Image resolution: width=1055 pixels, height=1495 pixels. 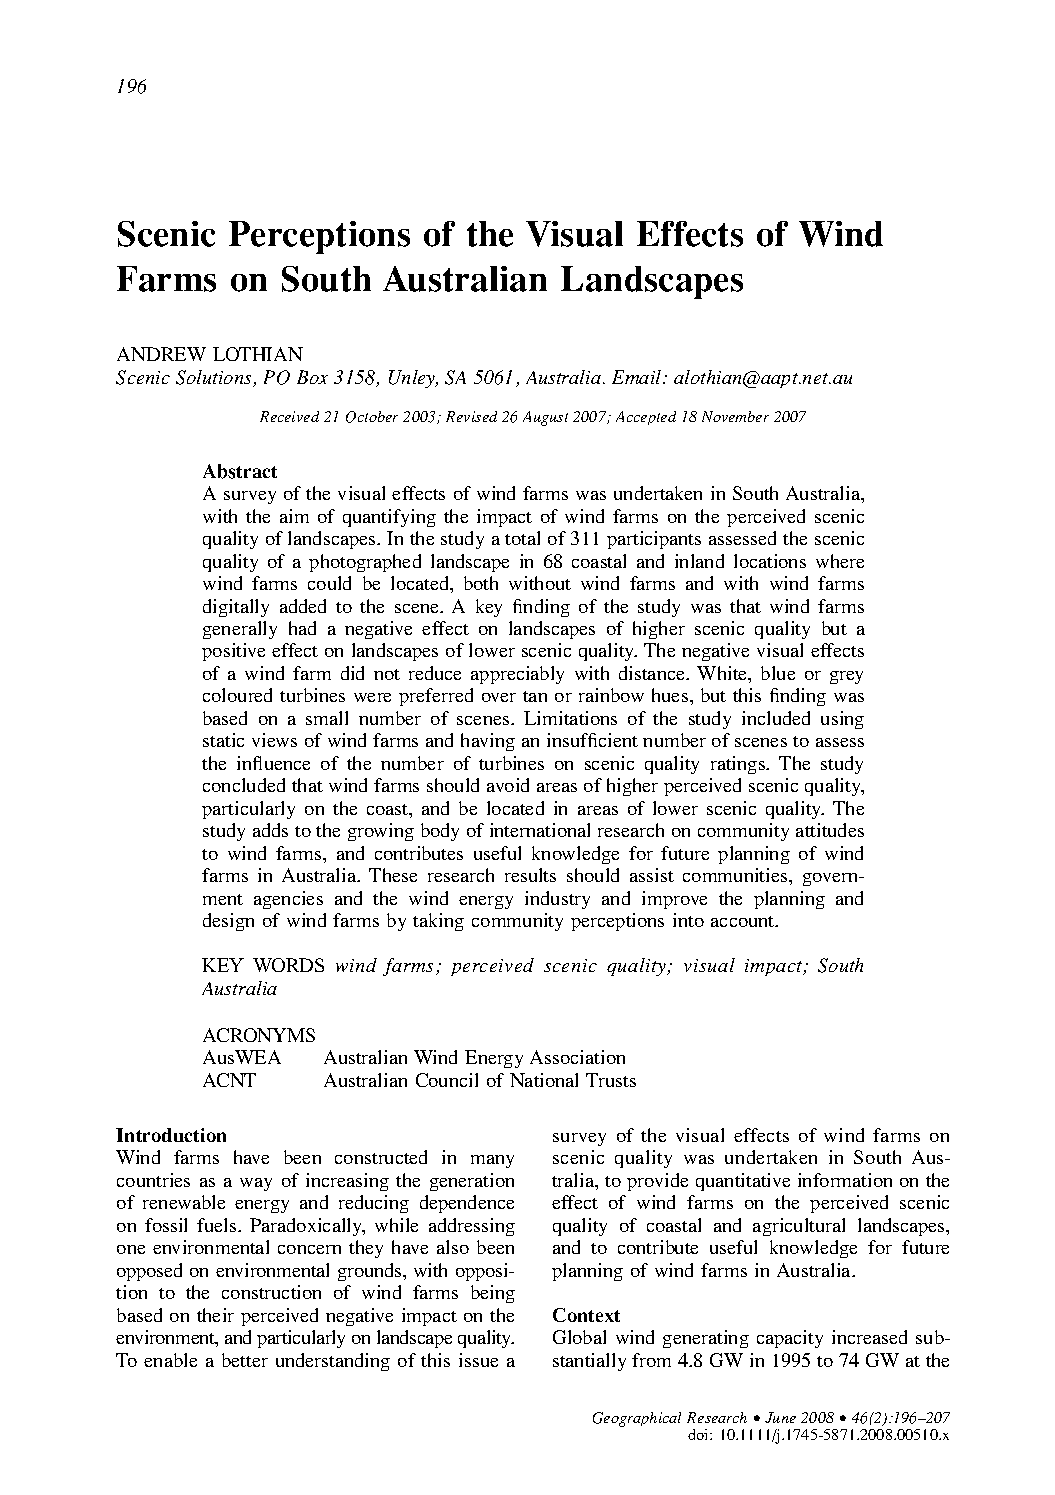 I want to click on design, so click(x=228, y=922).
